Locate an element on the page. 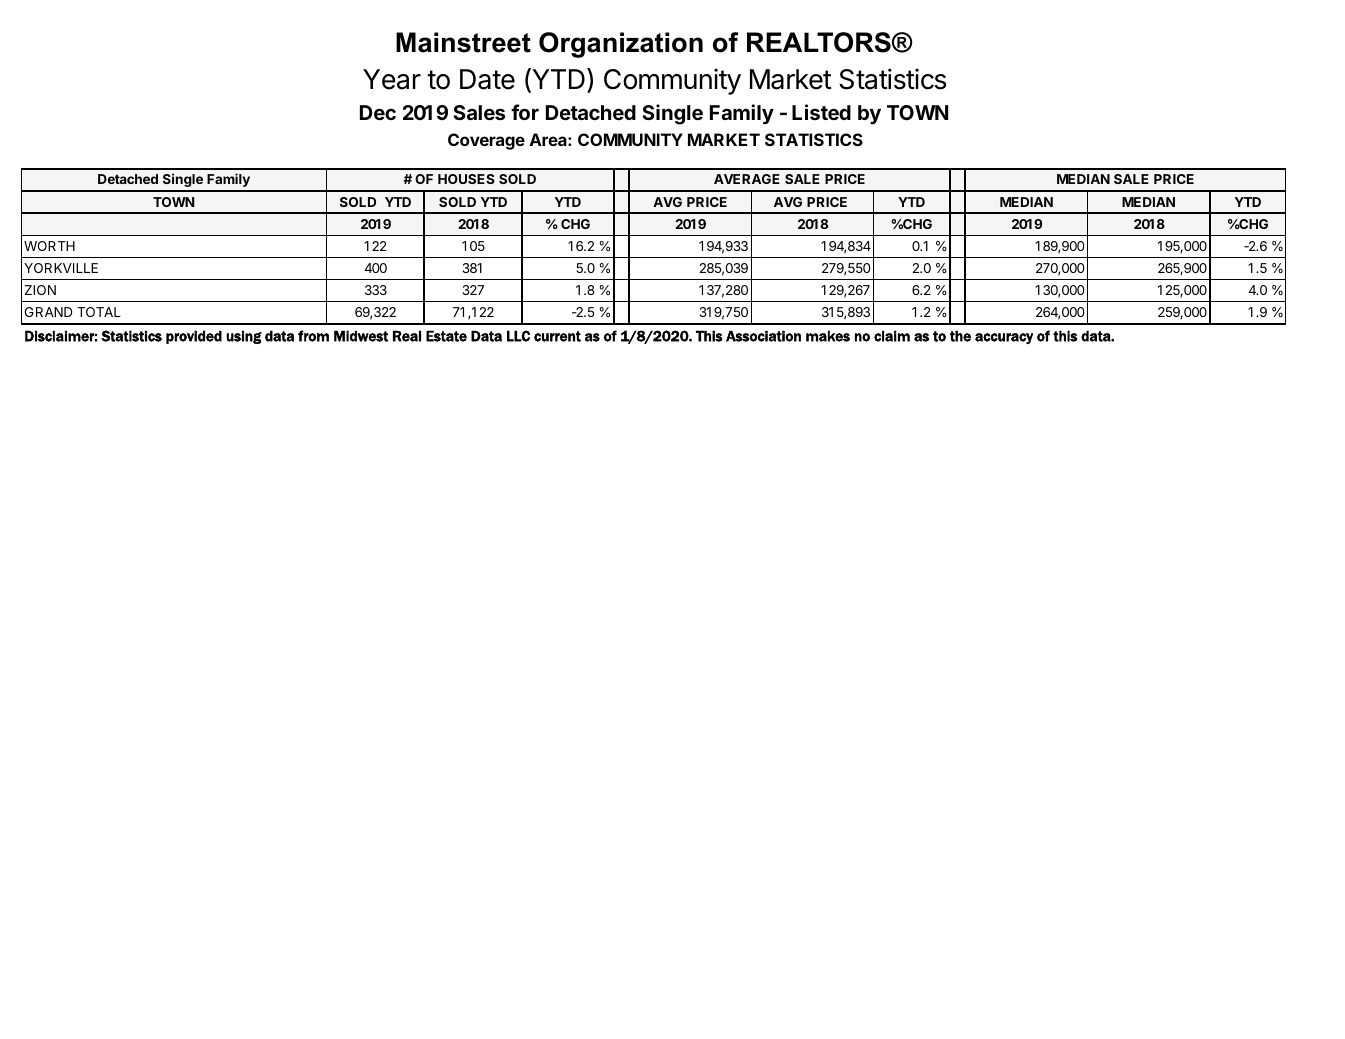 The width and height of the image is (1345, 1039). provided is located at coordinates (194, 337).
